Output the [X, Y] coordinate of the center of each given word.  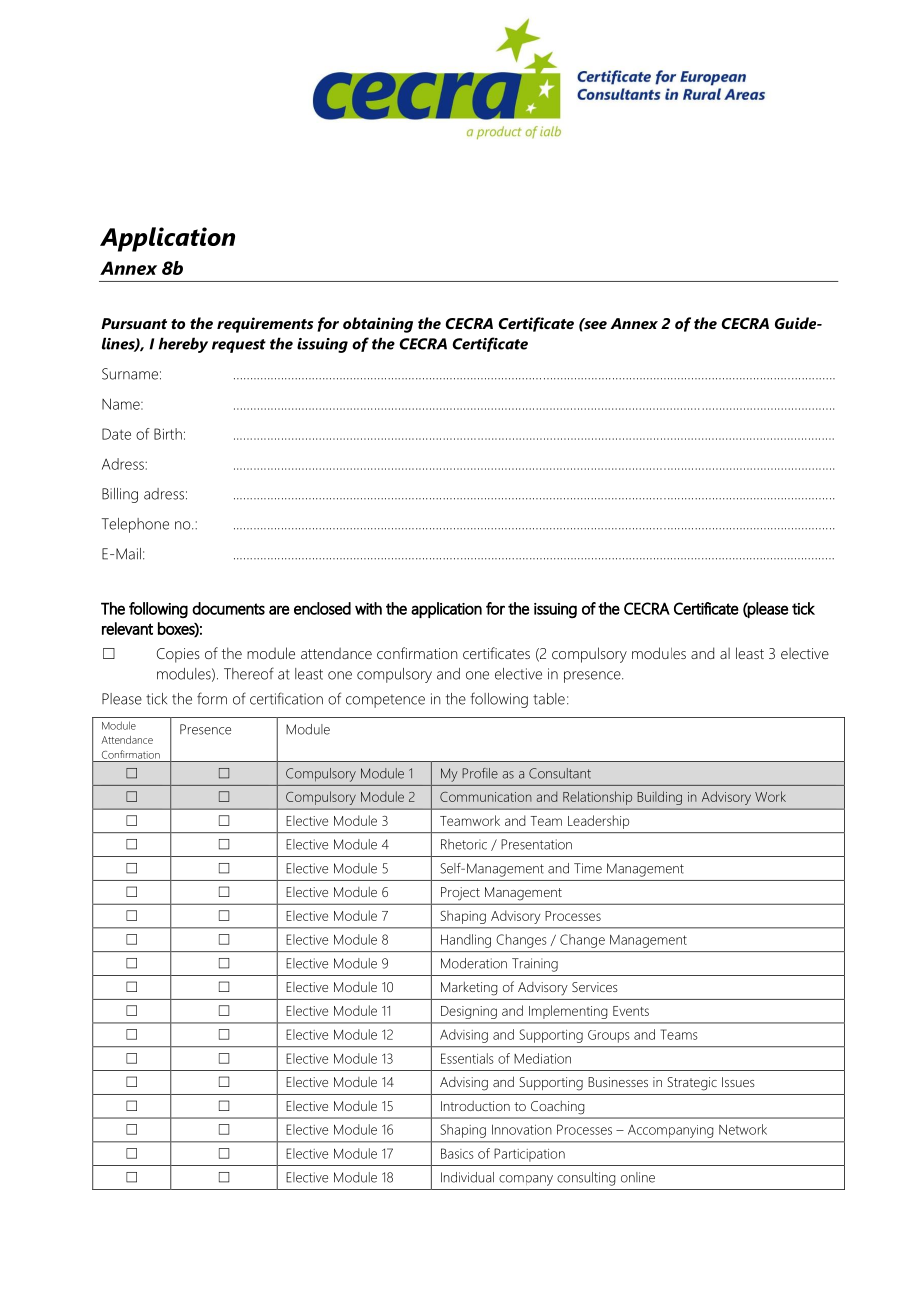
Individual [467, 1177]
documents [228, 608]
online [638, 1177]
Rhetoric [464, 844]
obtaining [378, 325]
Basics [457, 1153]
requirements [265, 325]
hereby [183, 345]
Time [588, 868]
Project [460, 893]
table [549, 699]
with [368, 608]
